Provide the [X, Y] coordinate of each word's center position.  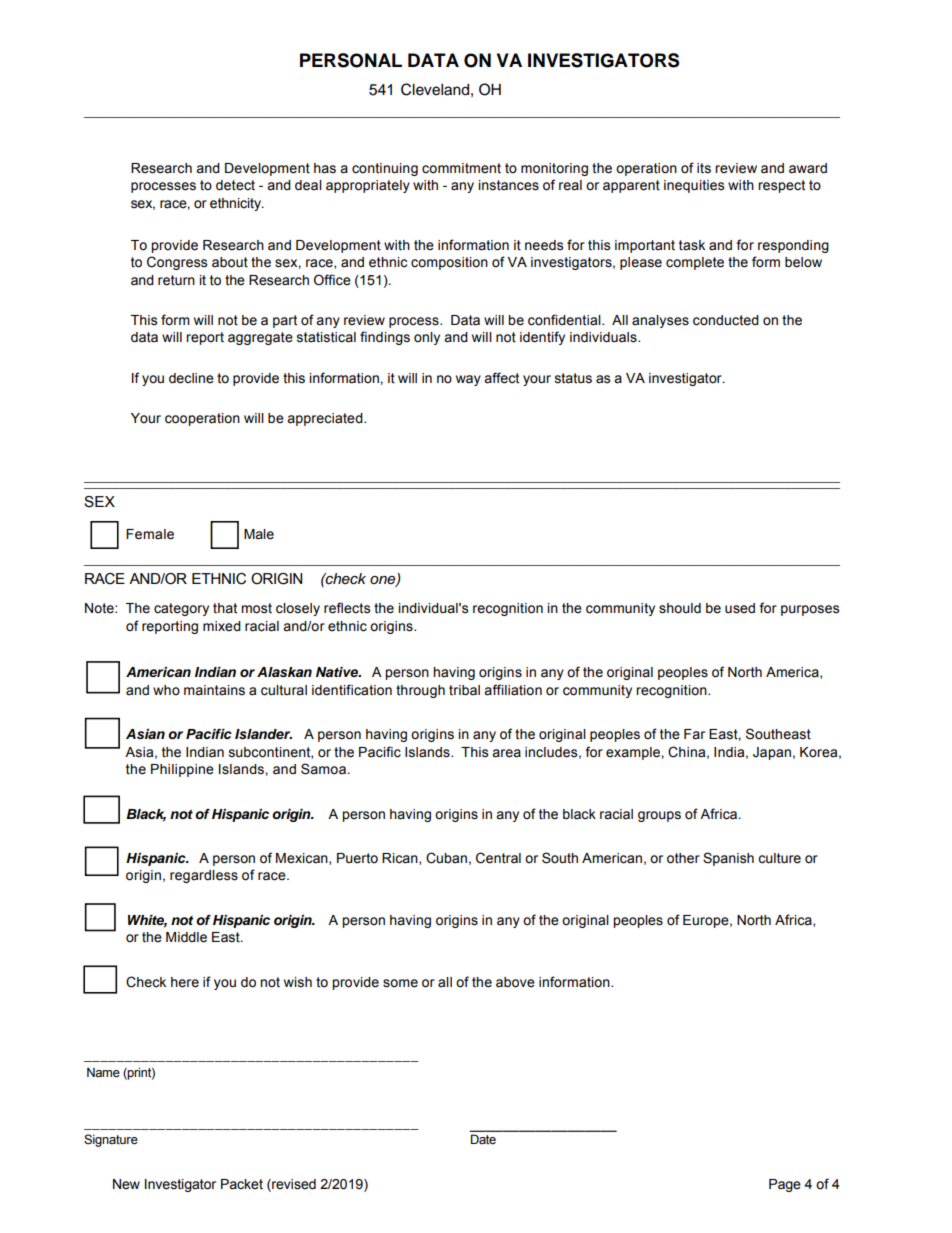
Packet [242, 1184]
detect [235, 185]
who [166, 690]
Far [694, 734]
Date [483, 1139]
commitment [461, 168]
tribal [464, 690]
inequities [694, 186]
